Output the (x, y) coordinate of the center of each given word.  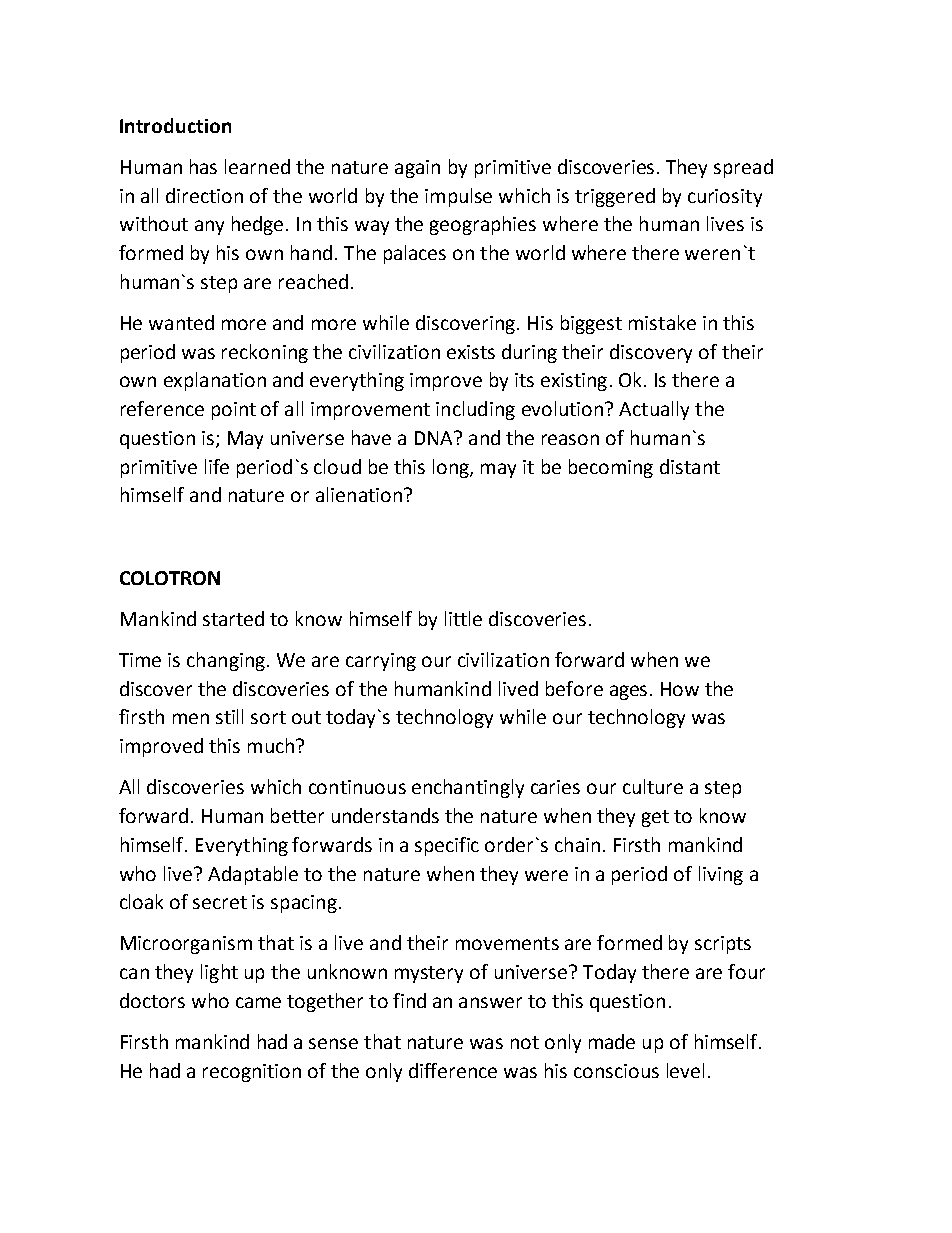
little (463, 618)
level (685, 1070)
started (233, 618)
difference (453, 1070)
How (680, 689)
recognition (252, 1073)
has (203, 166)
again (417, 169)
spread (743, 168)
